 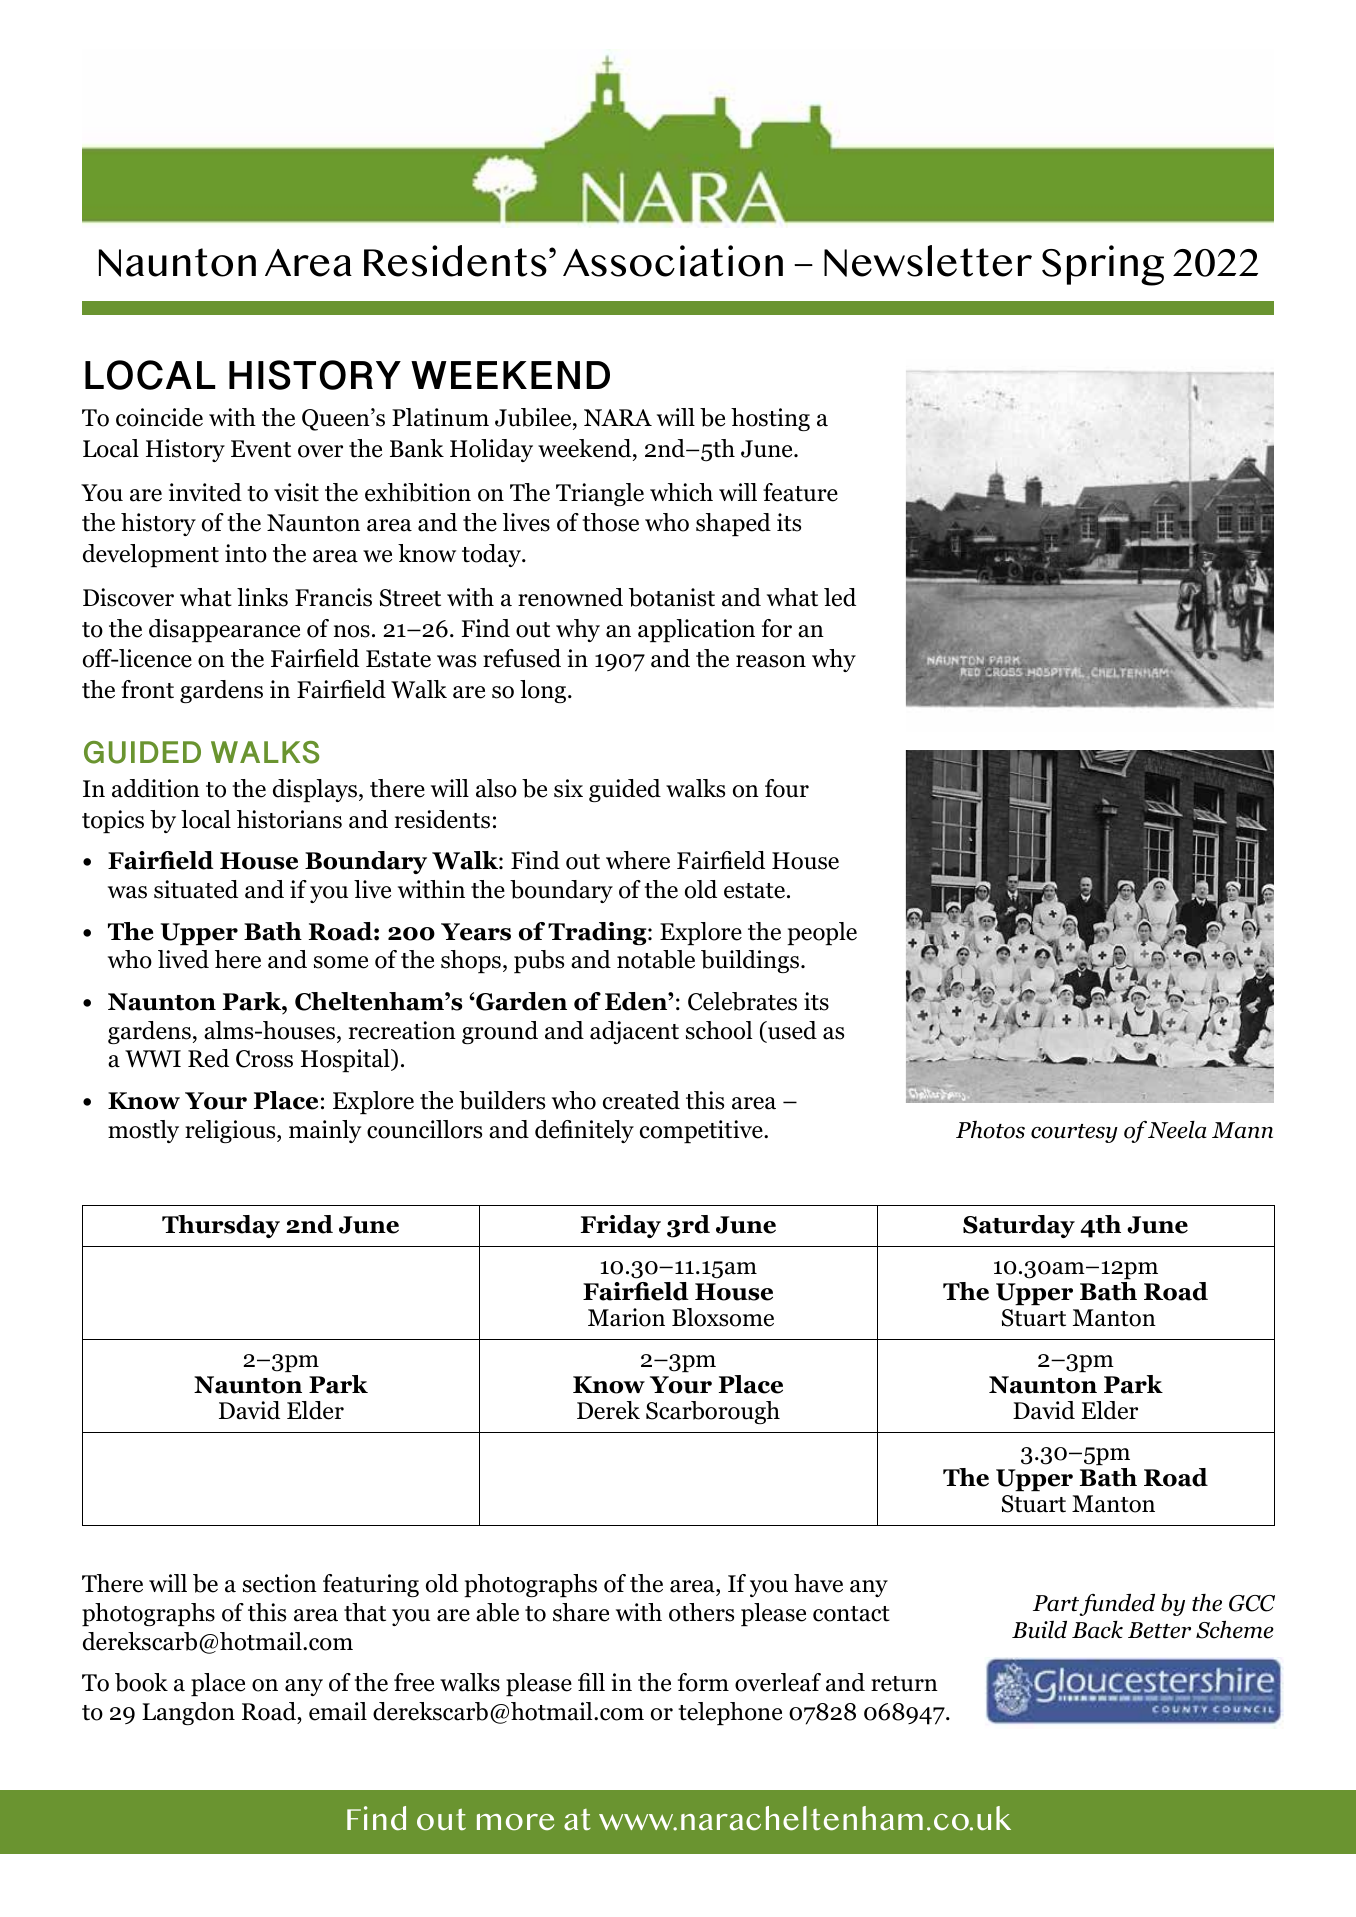 I want to click on Association, so click(x=673, y=261).
